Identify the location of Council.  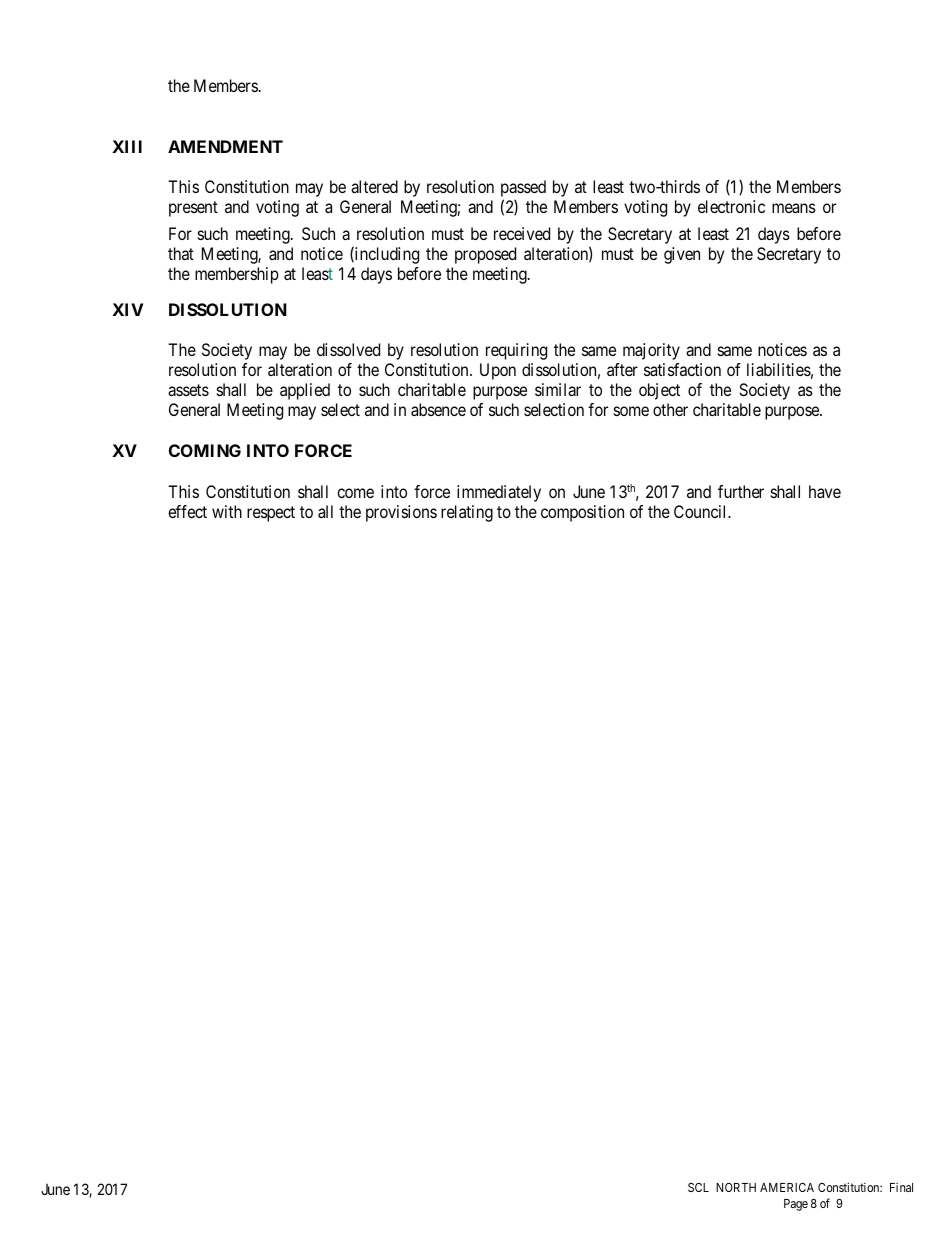
(702, 511).
